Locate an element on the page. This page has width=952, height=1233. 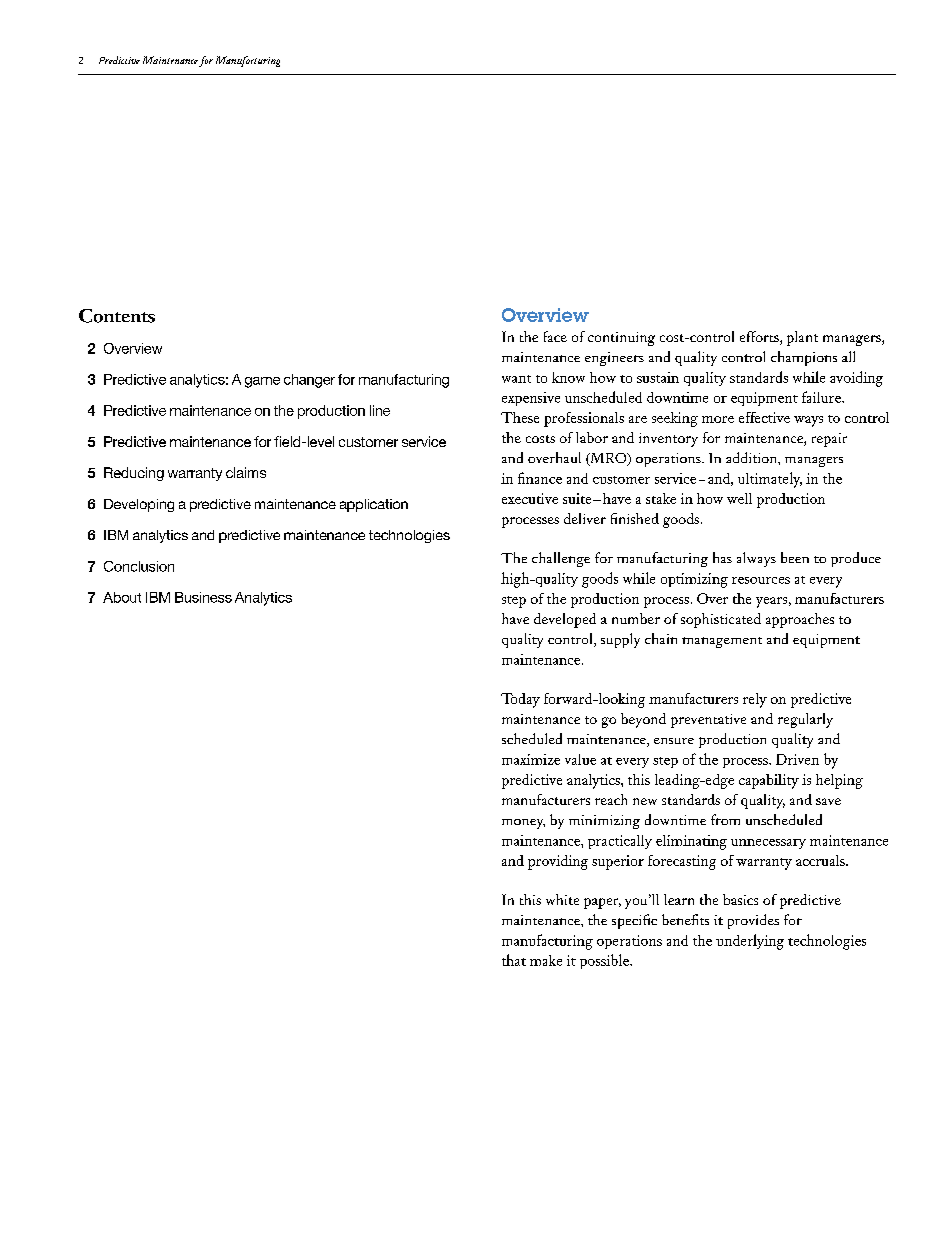
Contents is located at coordinates (117, 316).
